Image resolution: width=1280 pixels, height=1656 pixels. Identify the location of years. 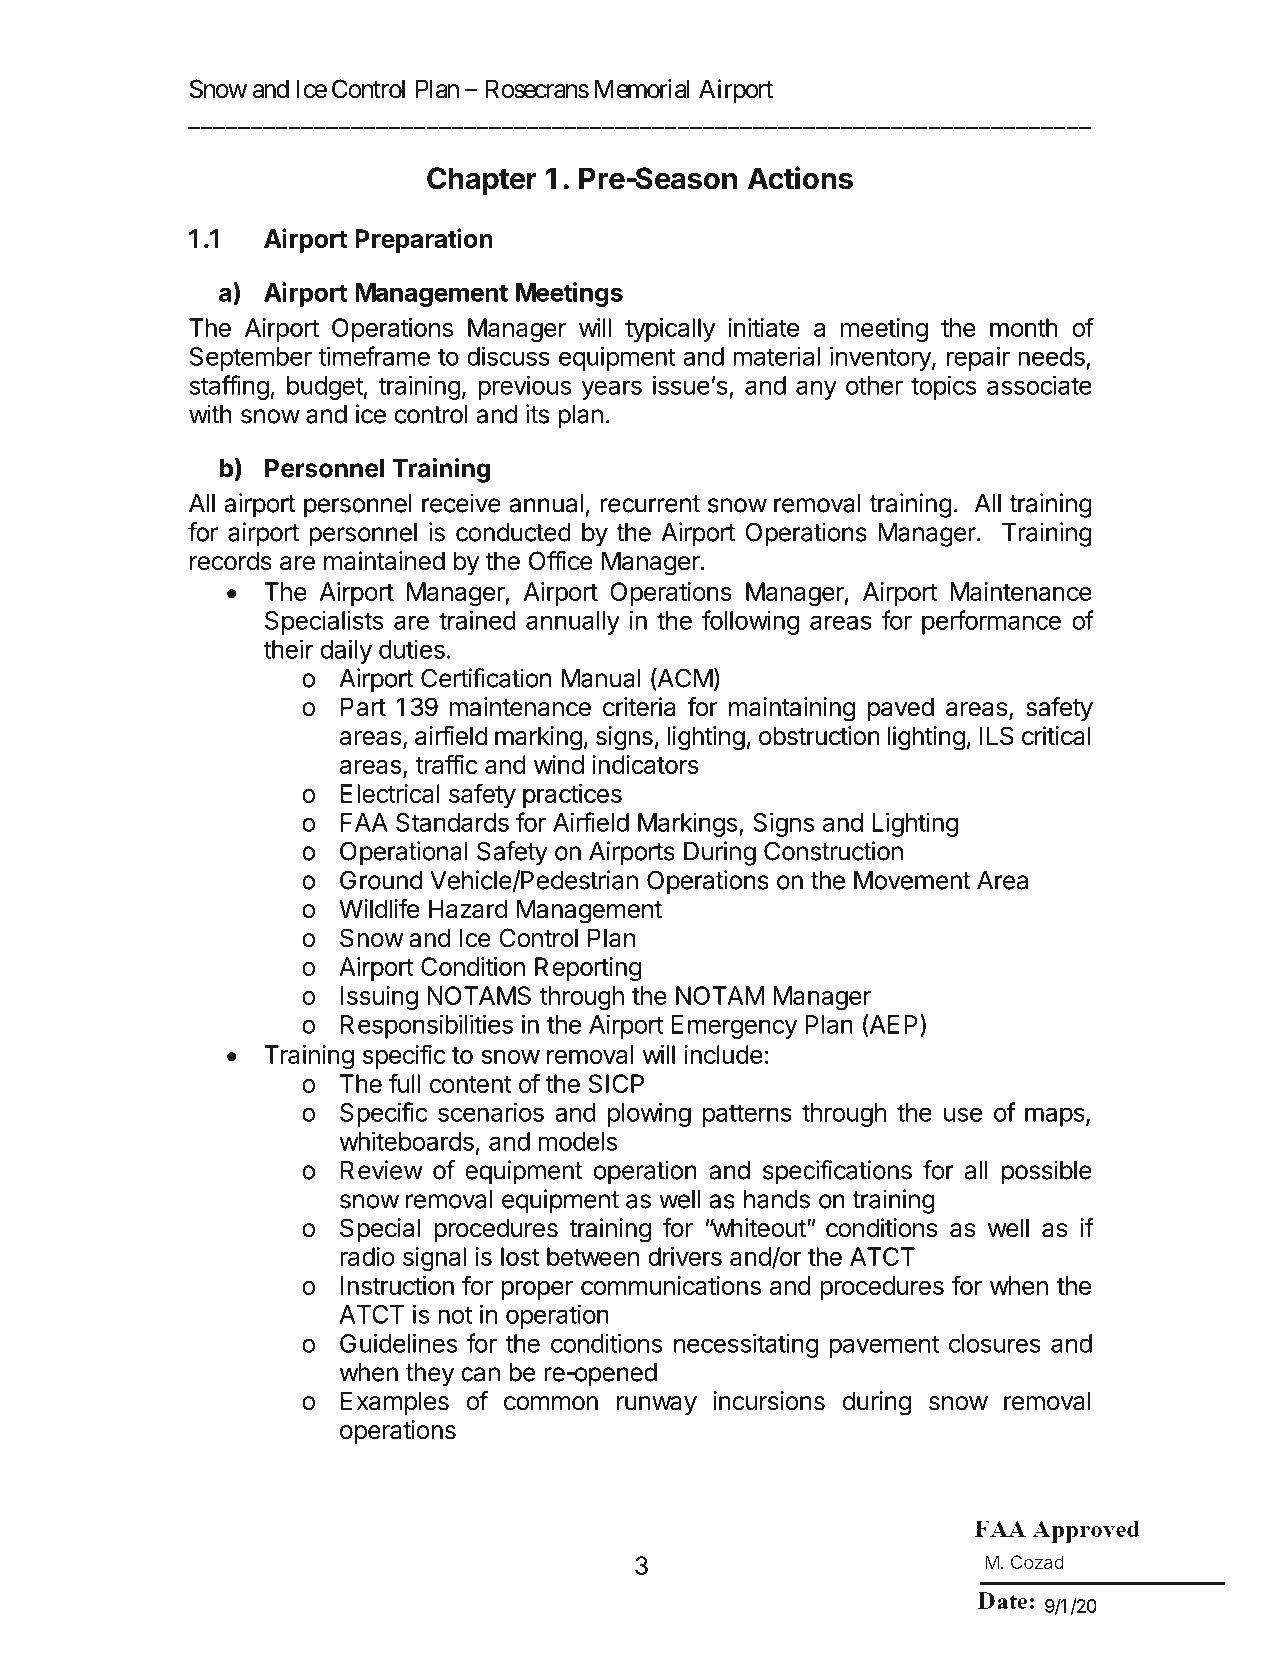
(612, 390).
